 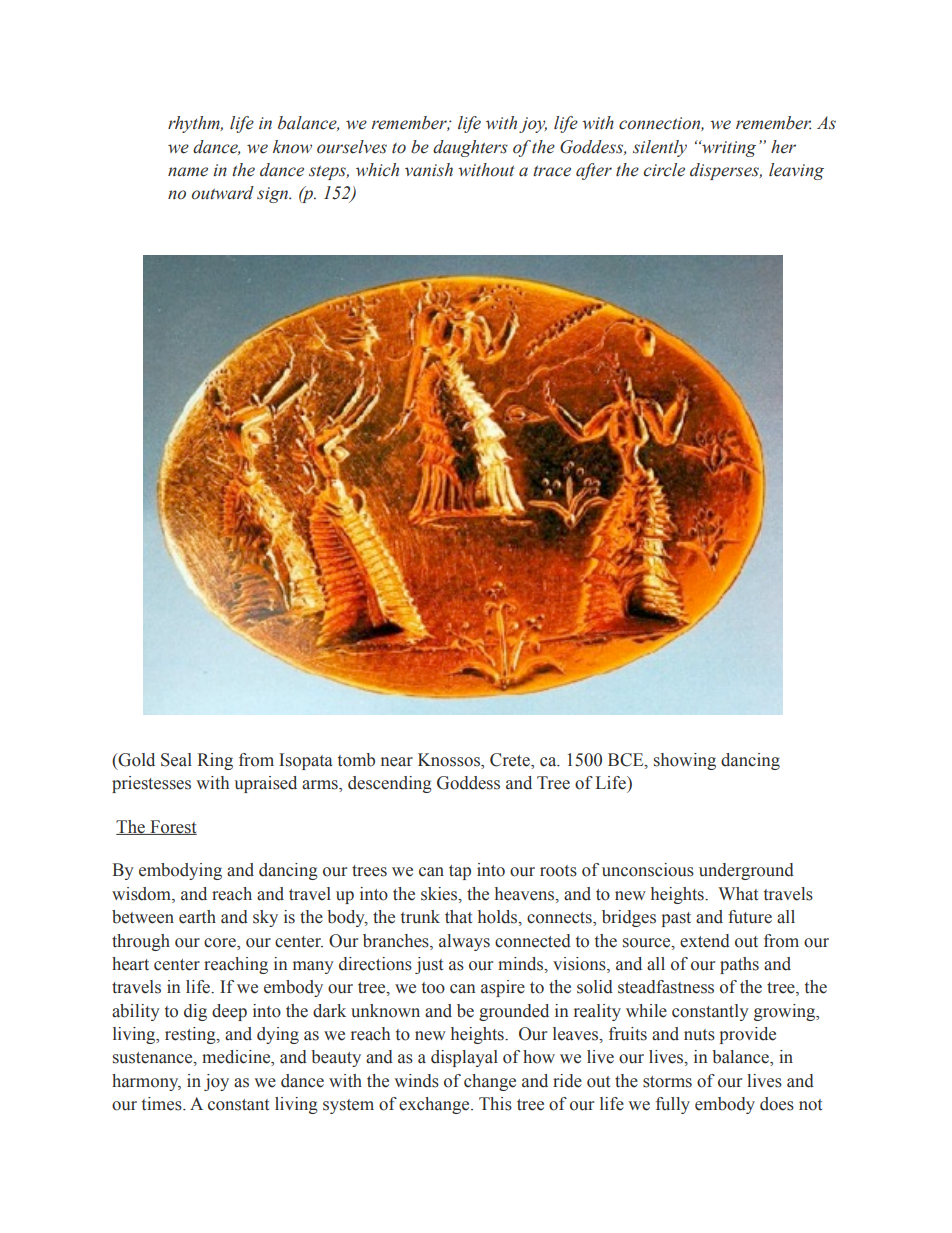 I want to click on underground, so click(x=746, y=871).
